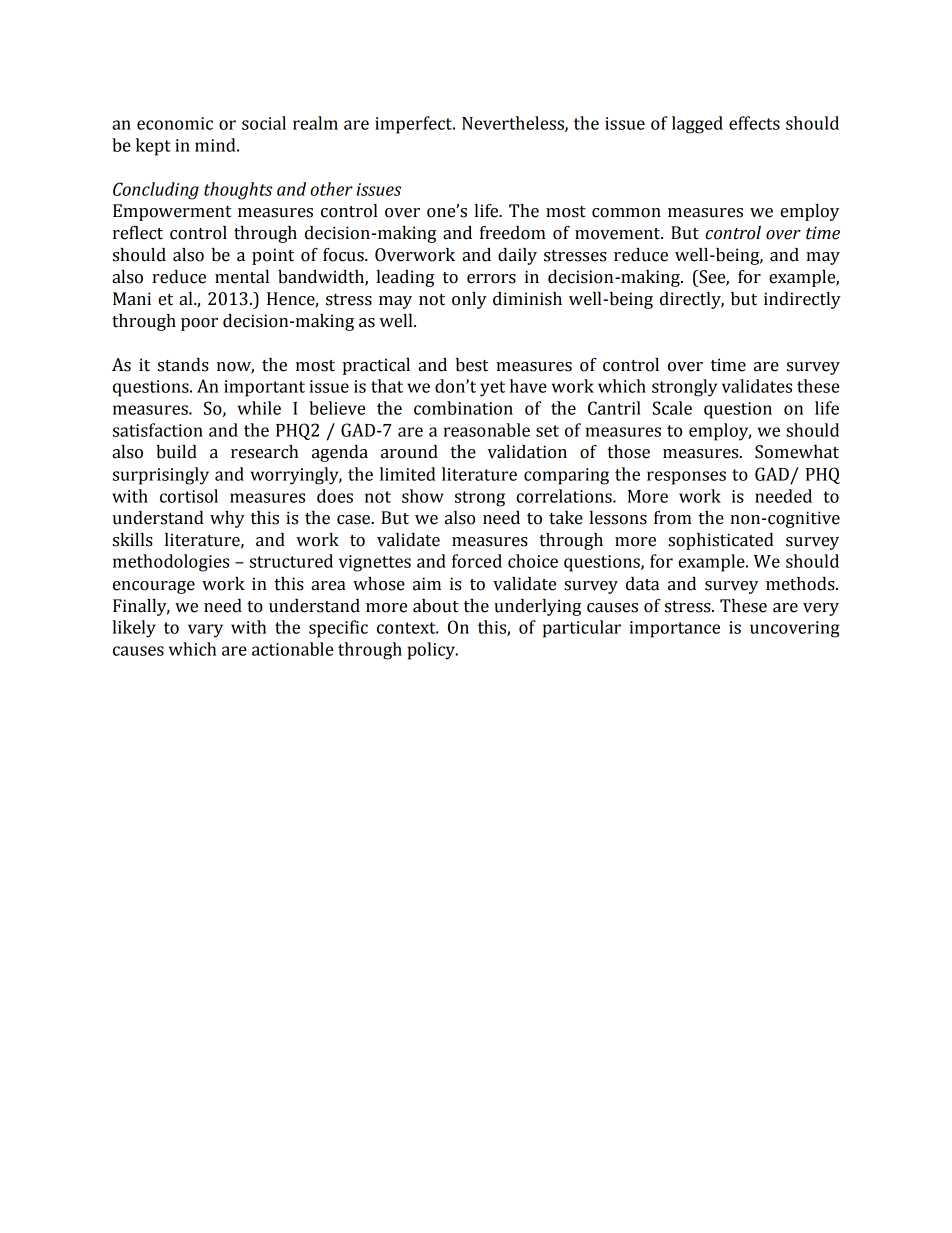 The width and height of the page is (952, 1233). I want to click on vary, so click(205, 631).
